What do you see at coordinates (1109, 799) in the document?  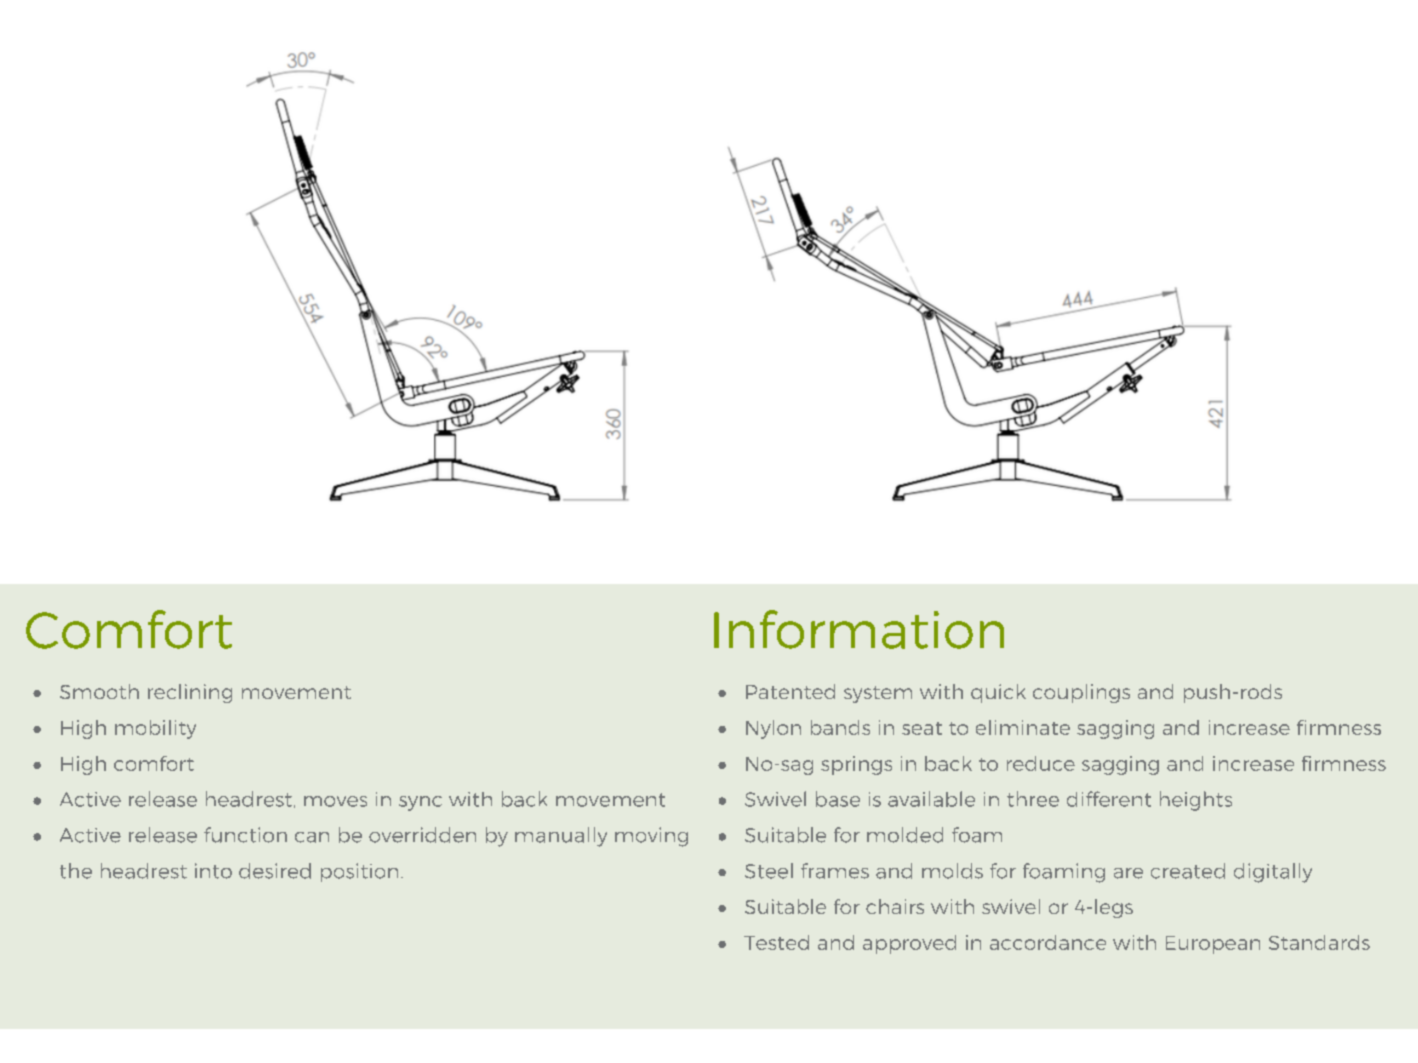 I see `different` at bounding box center [1109, 799].
